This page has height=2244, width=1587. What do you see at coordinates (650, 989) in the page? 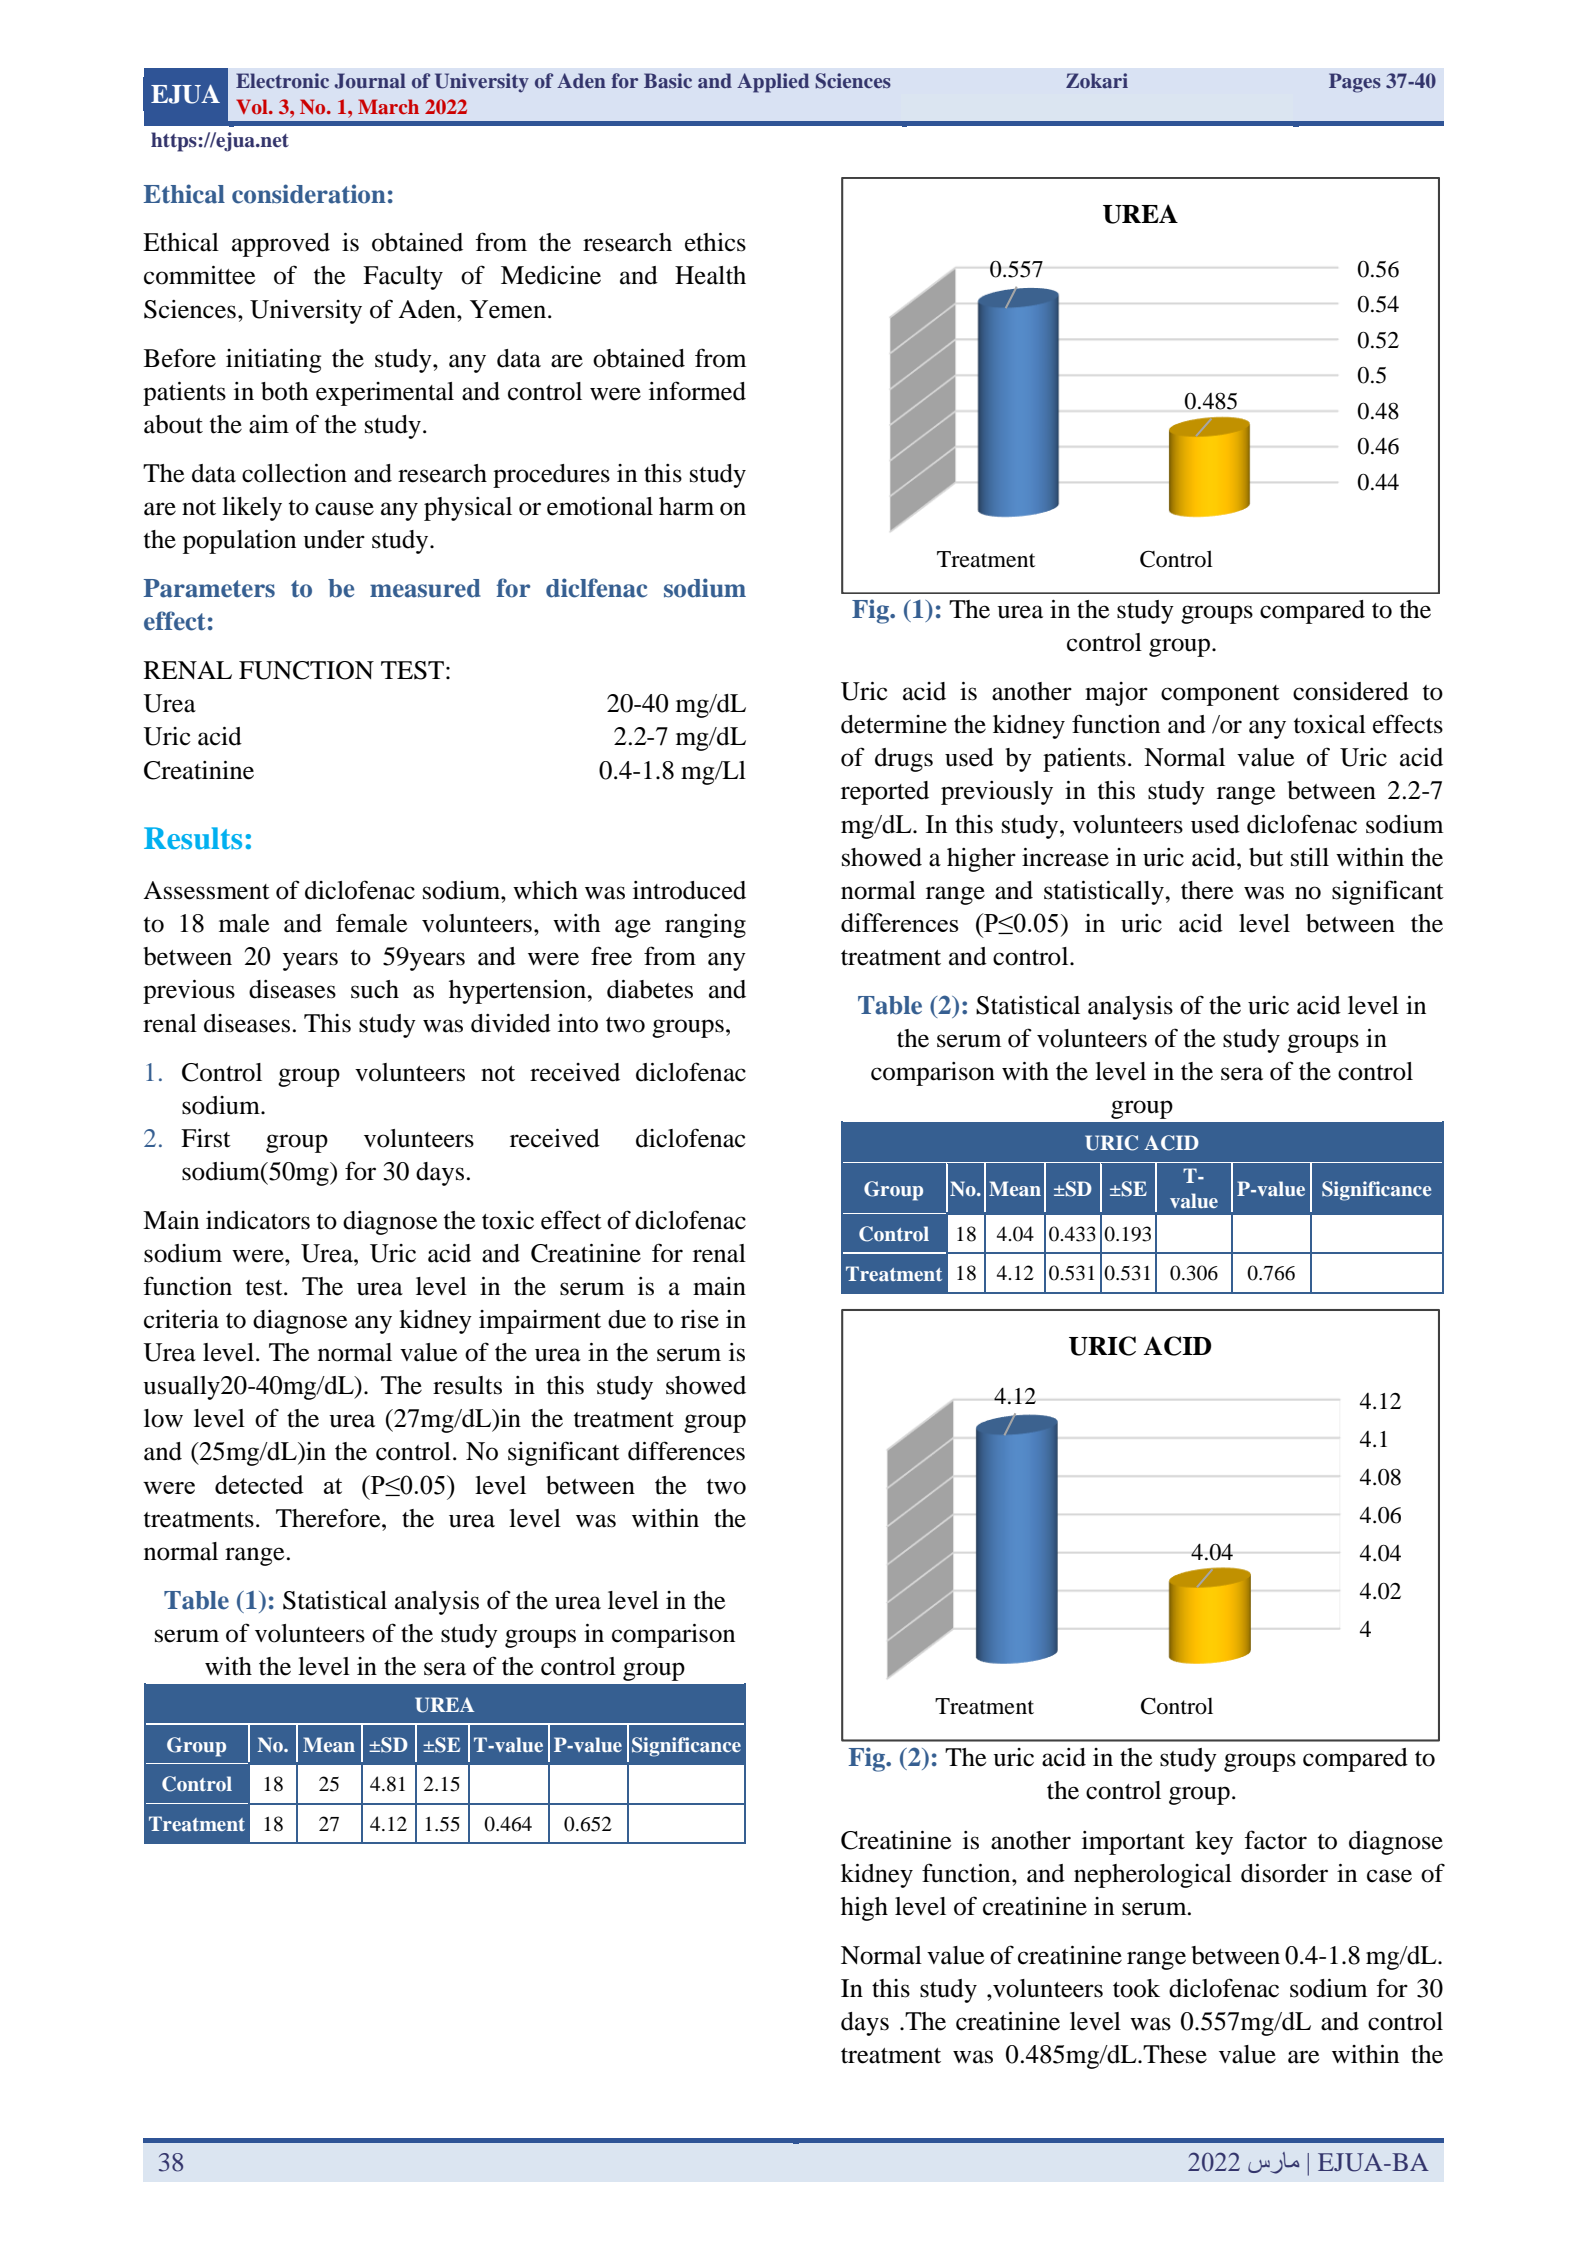
I see `diabetes` at bounding box center [650, 989].
